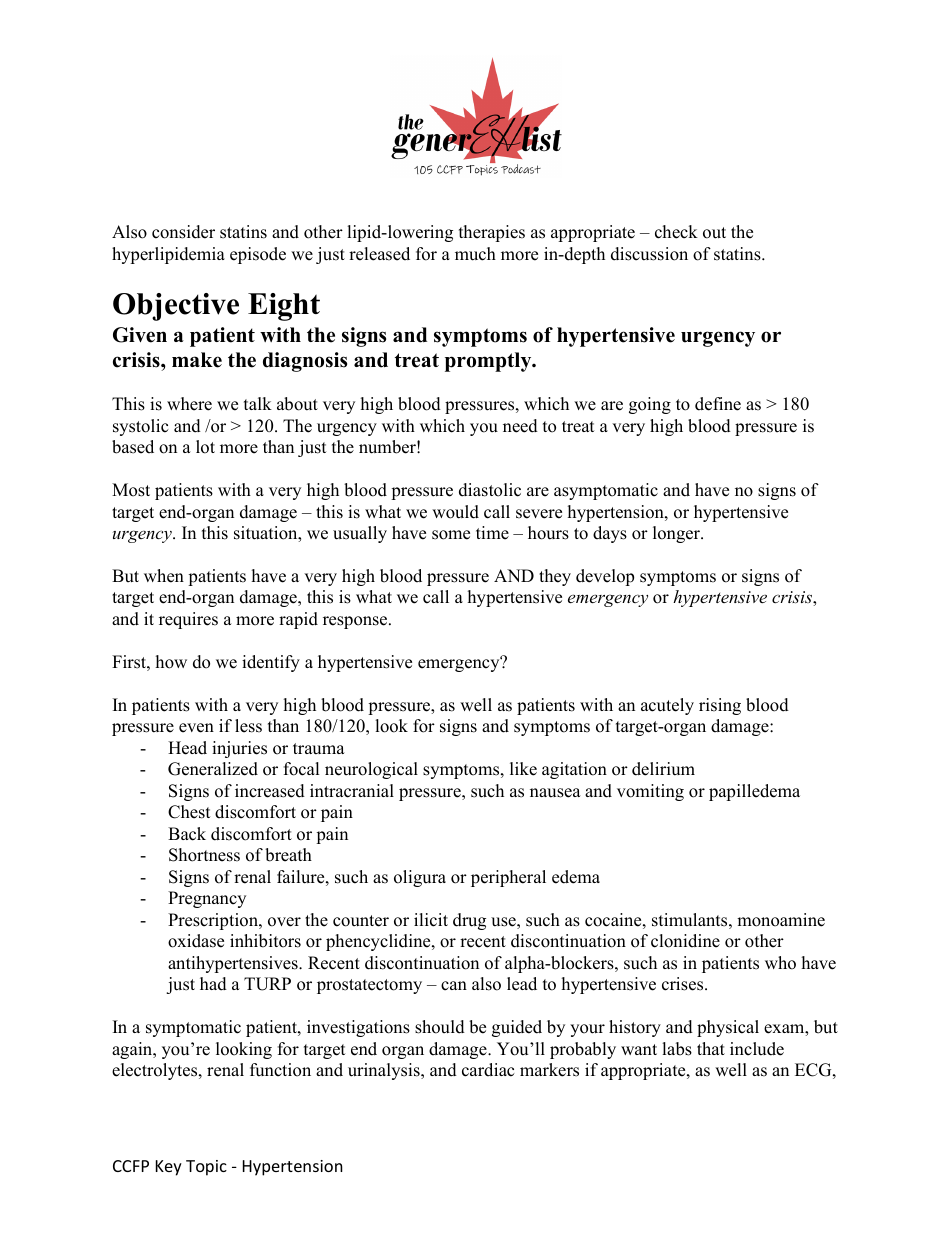  What do you see at coordinates (213, 984) in the image?
I see `had` at bounding box center [213, 984].
